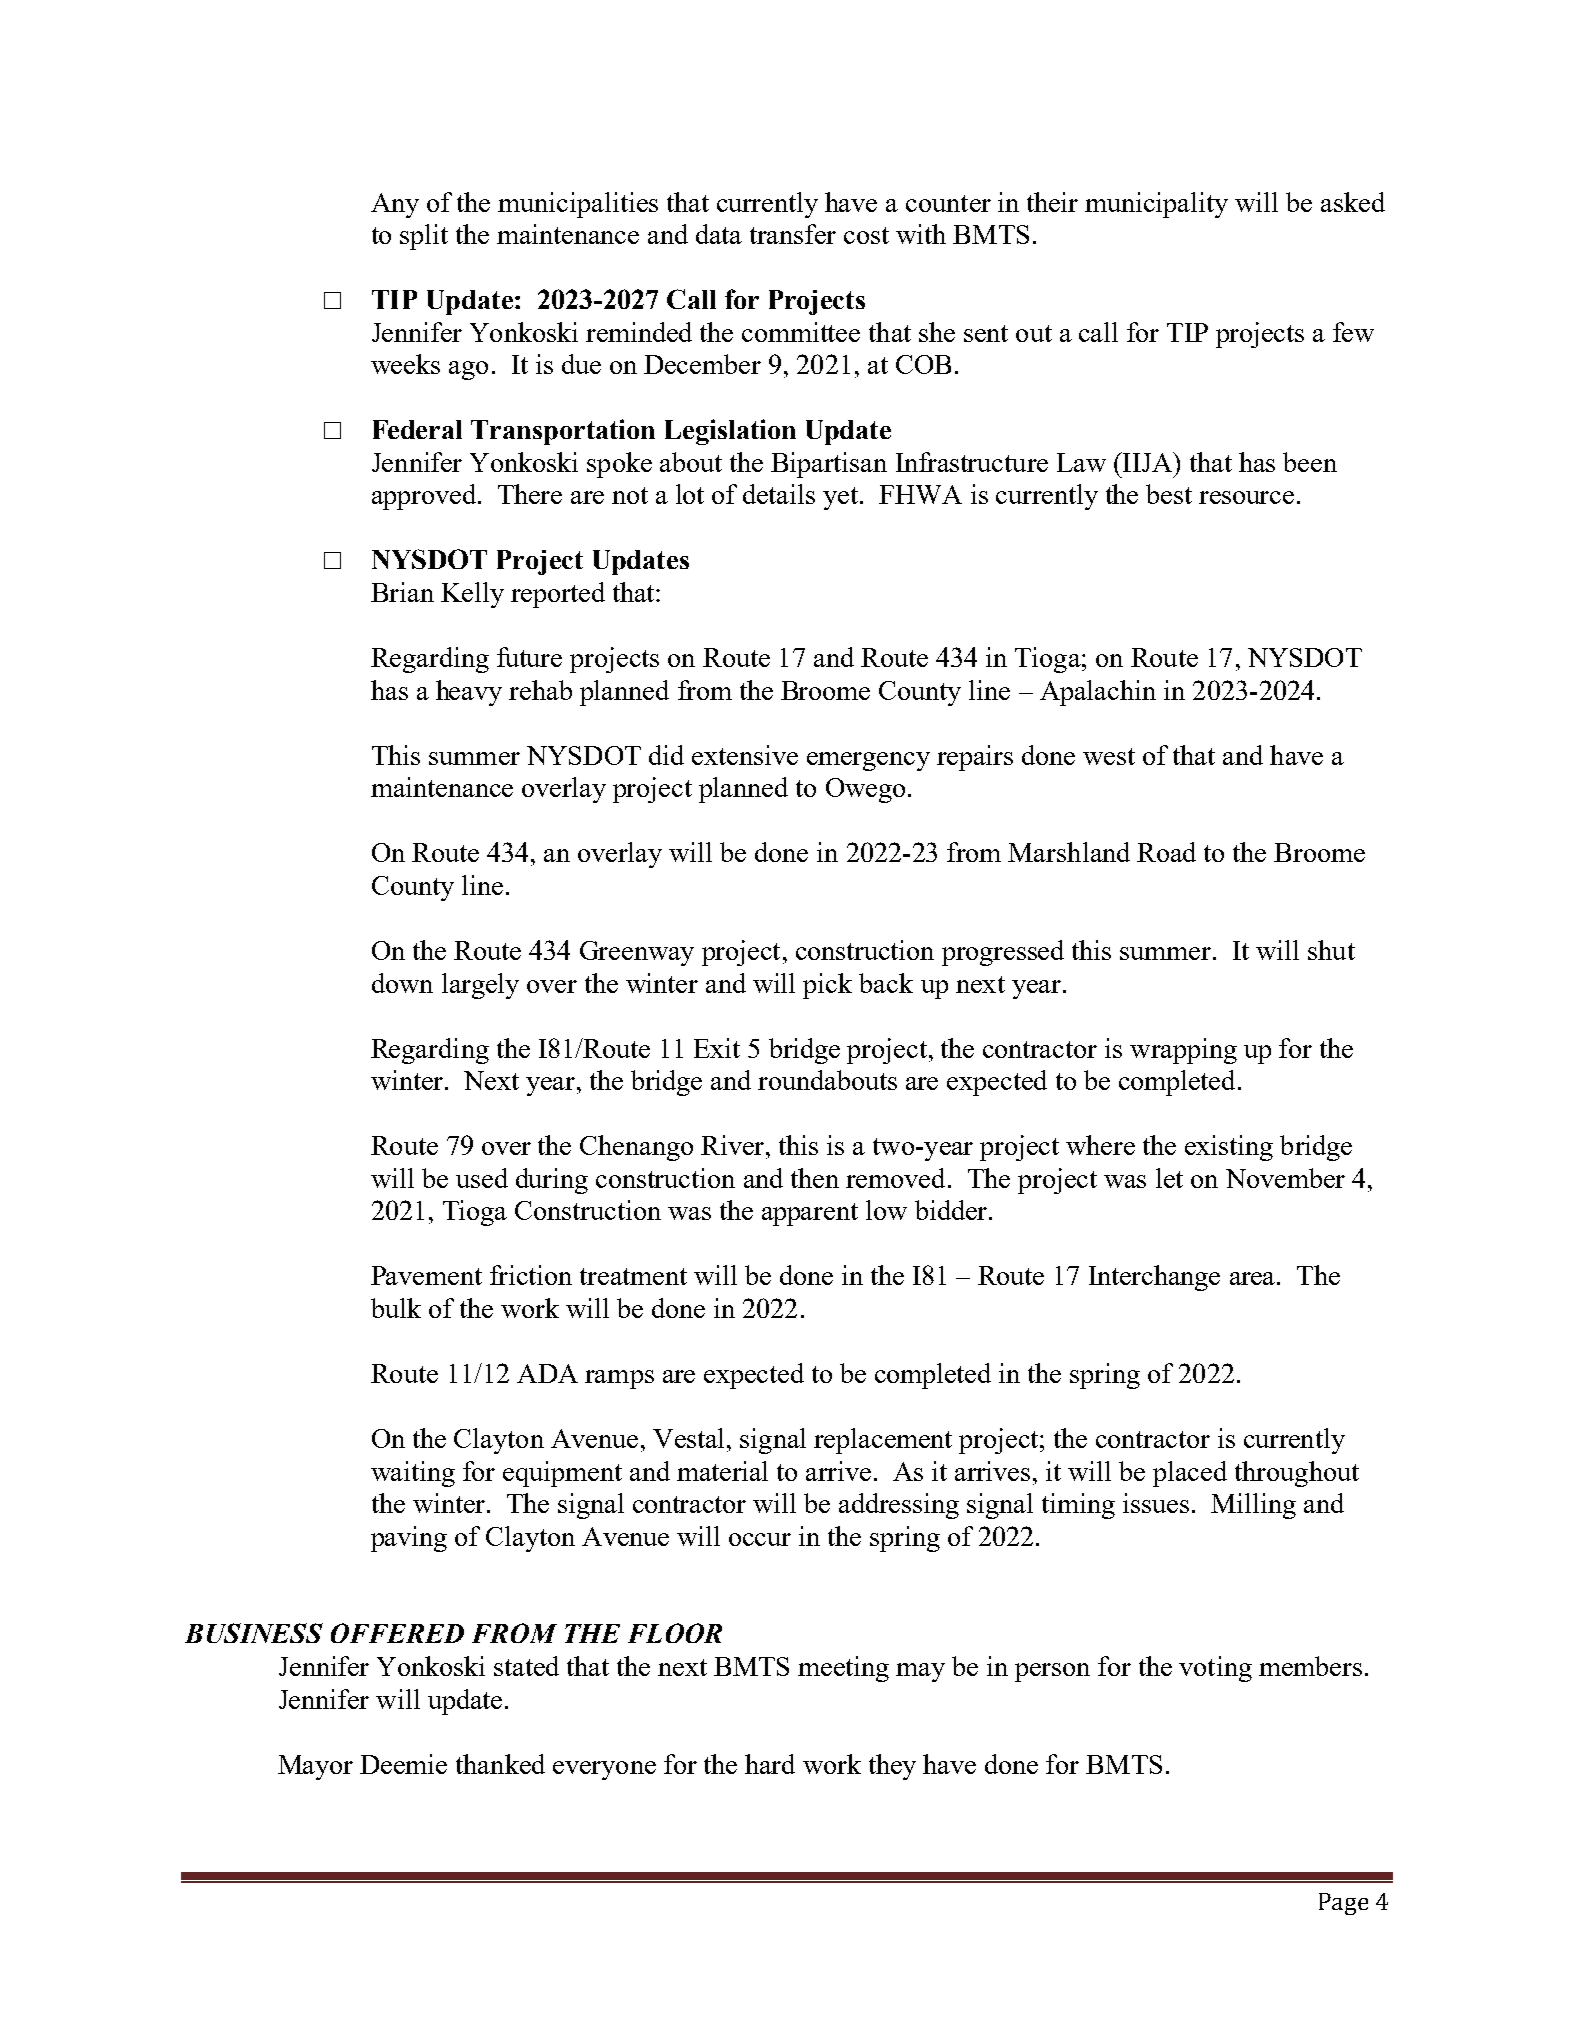 The image size is (1575, 2038). I want to click on transfer, so click(793, 234).
